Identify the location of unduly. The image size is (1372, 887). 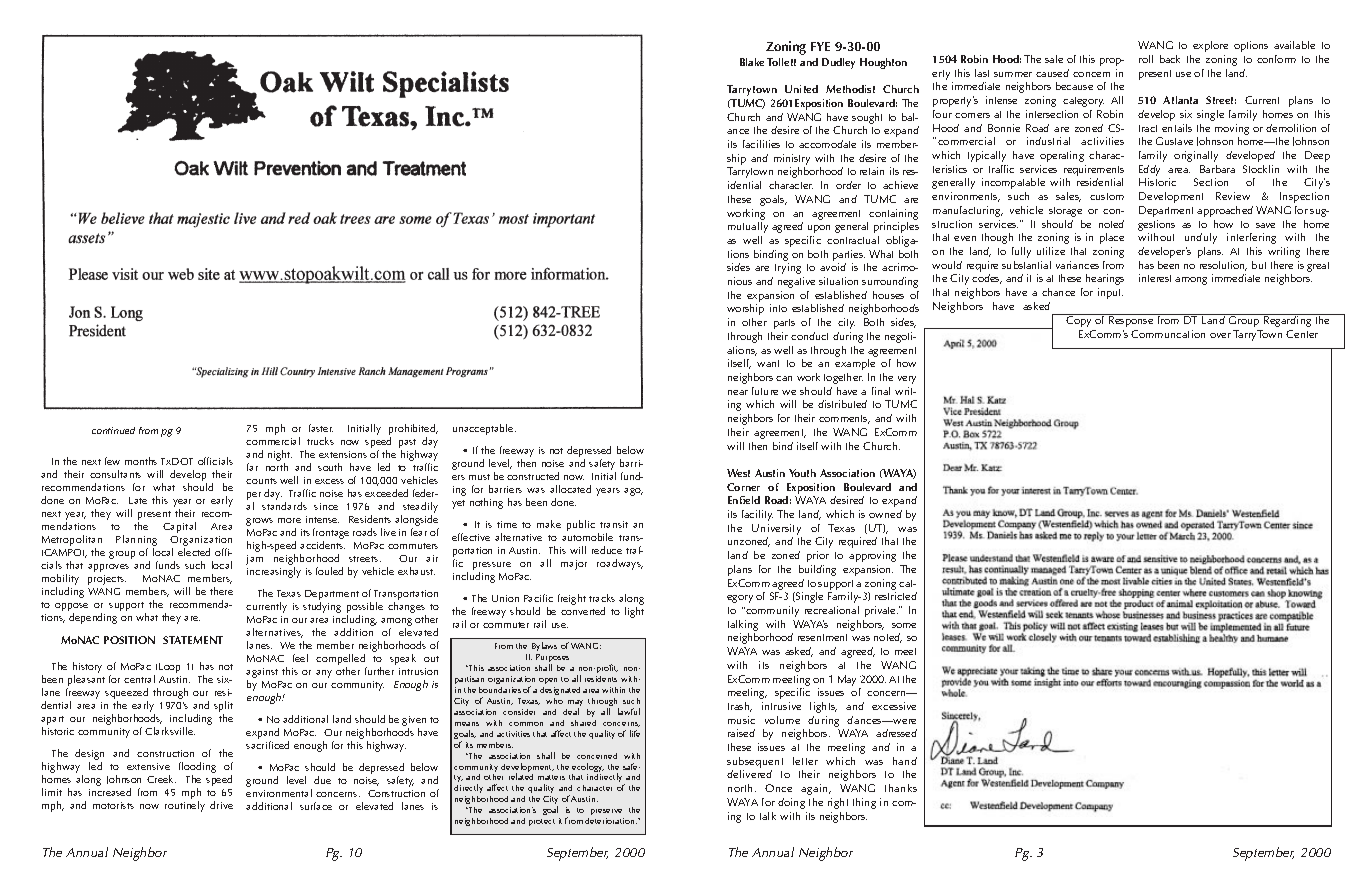
(1201, 238).
